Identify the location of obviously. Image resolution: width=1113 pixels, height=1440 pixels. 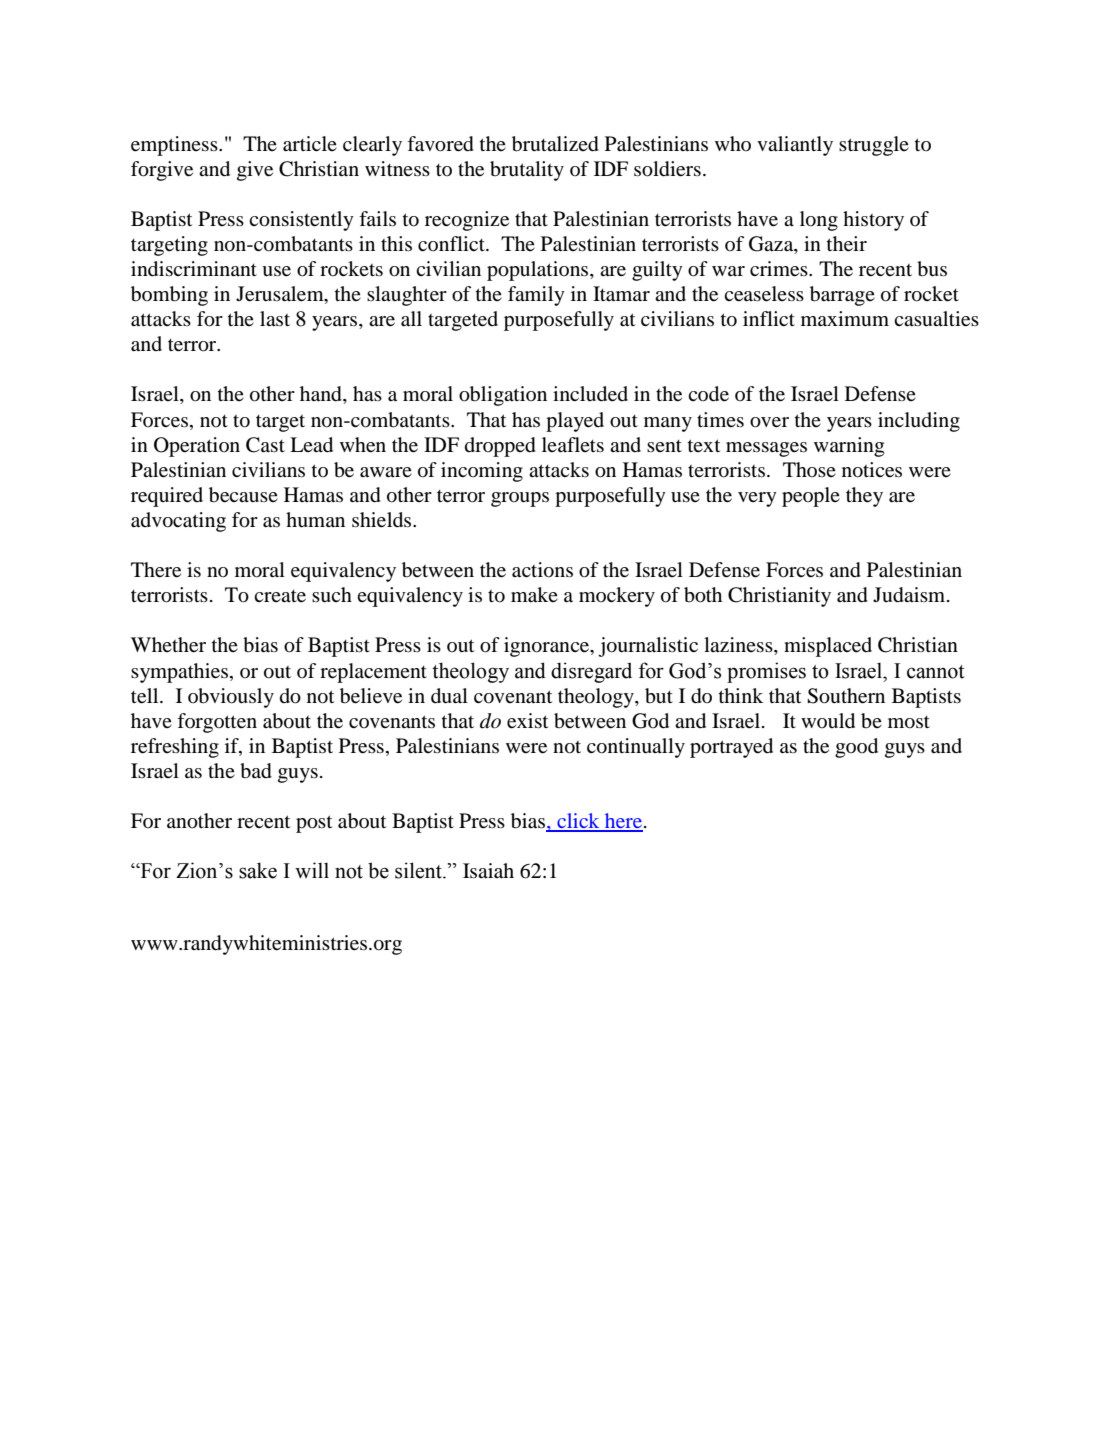
(231, 698).
